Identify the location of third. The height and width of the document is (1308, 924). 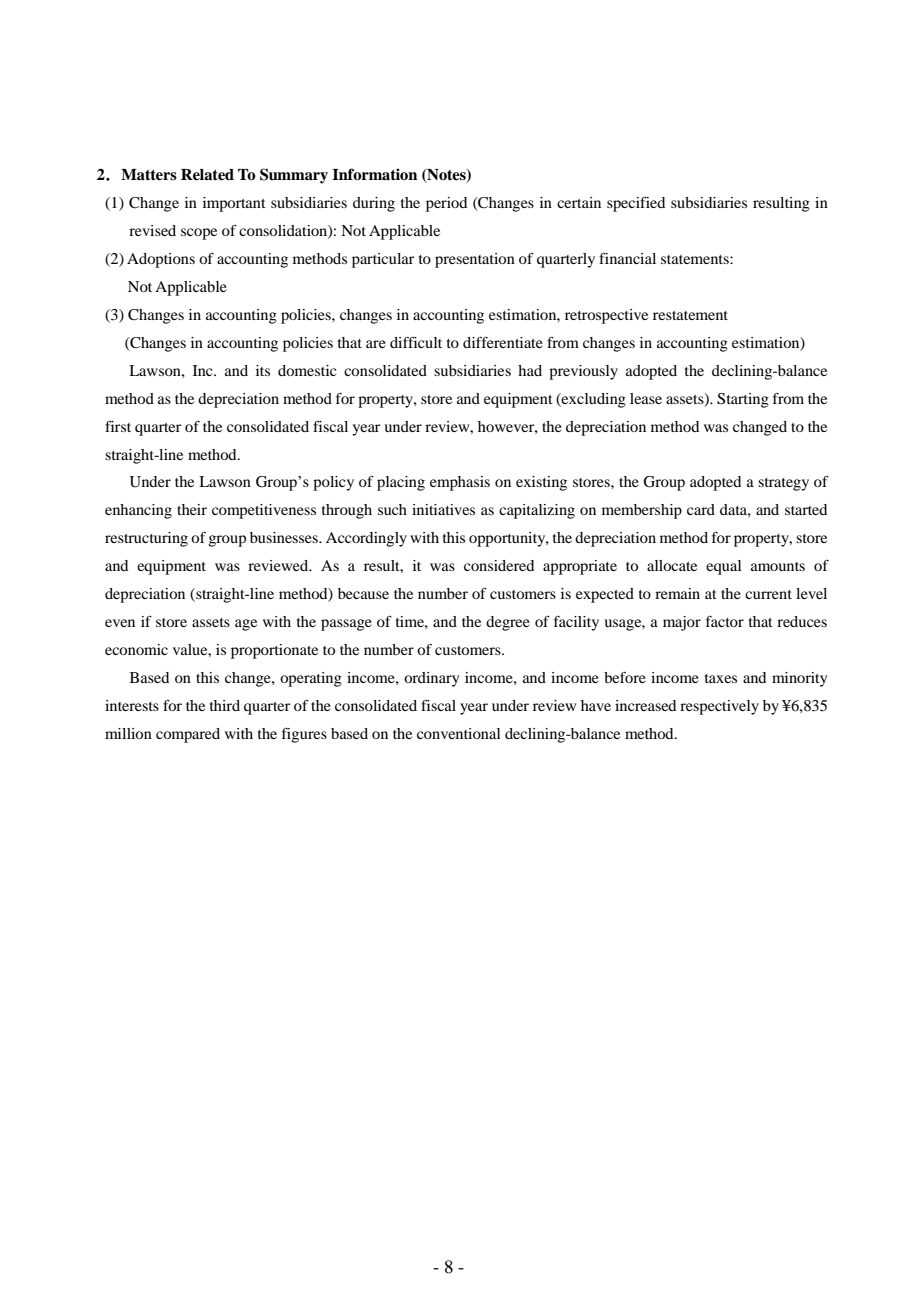
(225, 705).
